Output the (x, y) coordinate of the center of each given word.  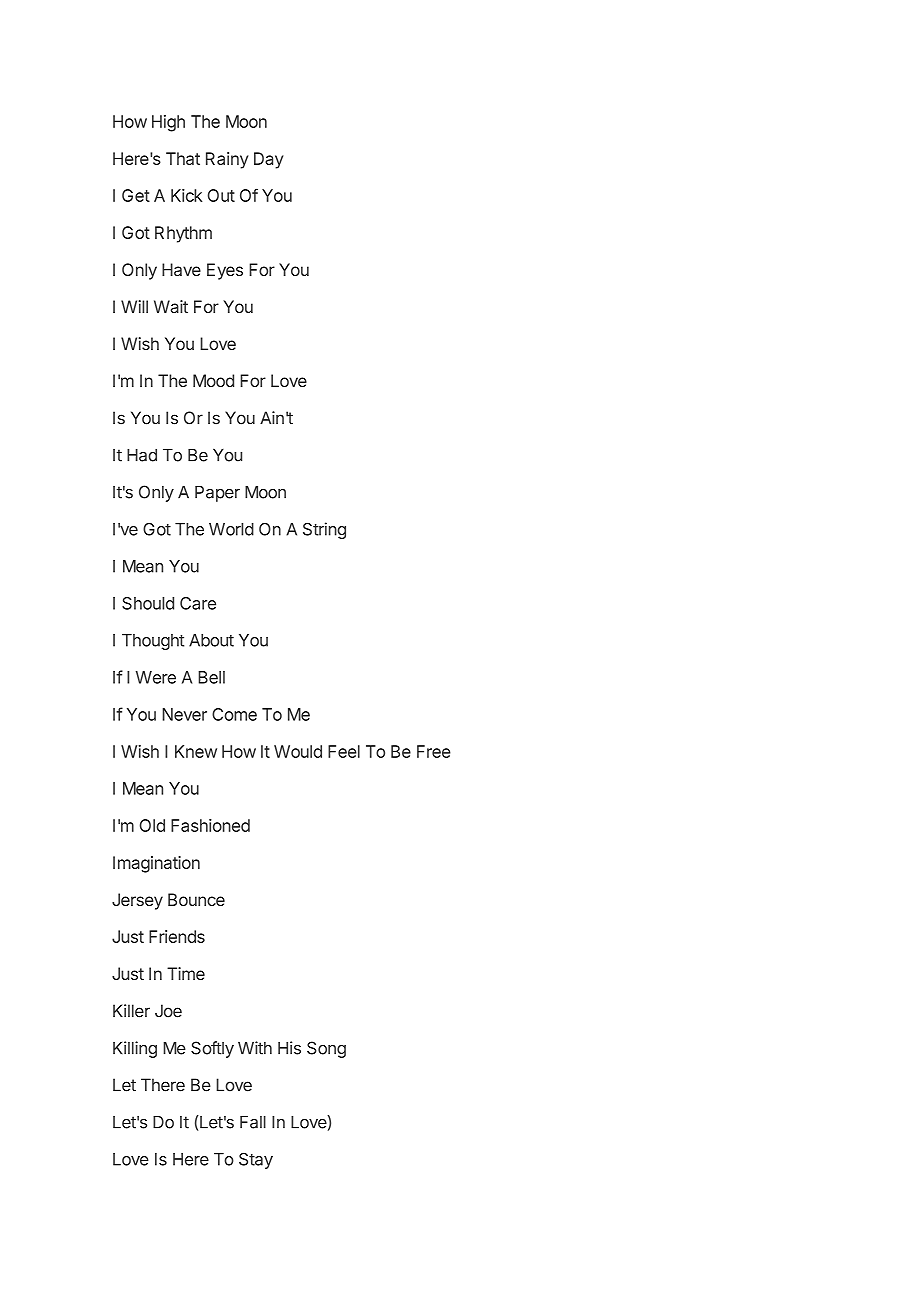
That (183, 158)
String (324, 530)
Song (326, 1049)
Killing (135, 1049)
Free (434, 751)
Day (268, 160)
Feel (344, 751)
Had (142, 455)
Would (298, 751)
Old (152, 825)
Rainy (227, 160)
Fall (253, 1122)
